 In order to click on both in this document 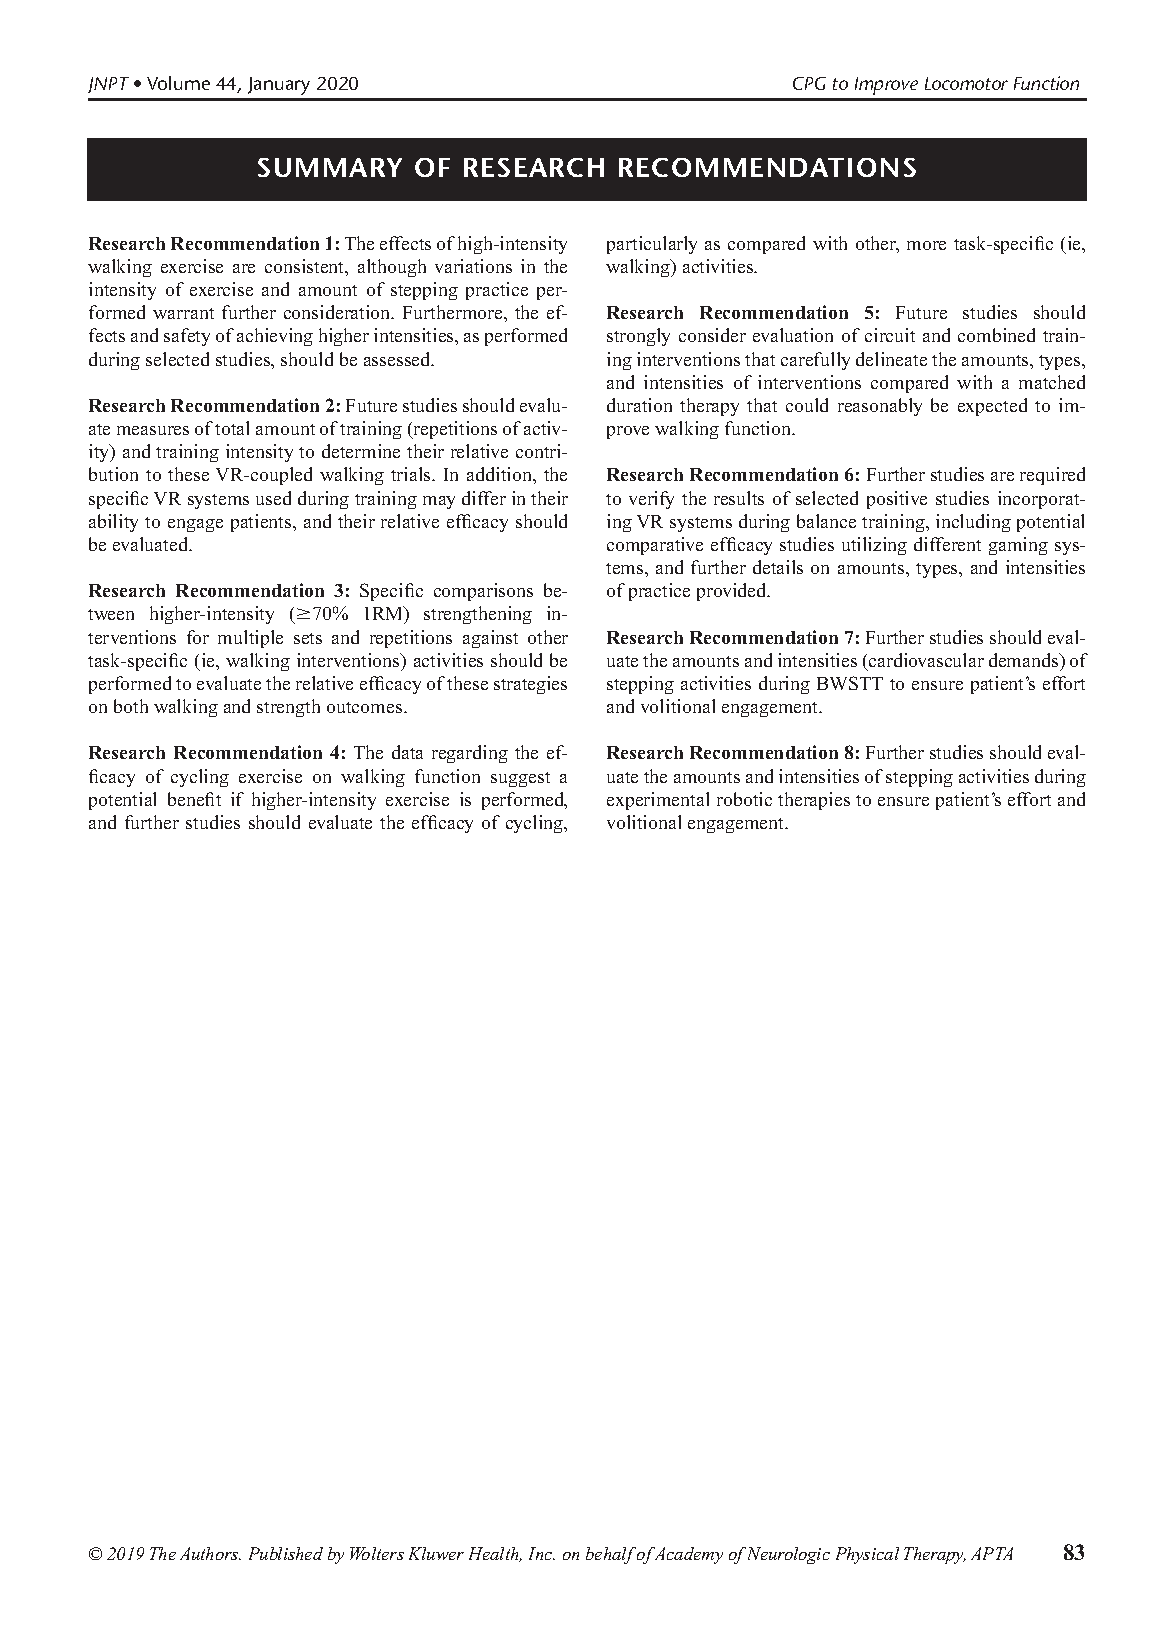, I will do `click(131, 706)`.
